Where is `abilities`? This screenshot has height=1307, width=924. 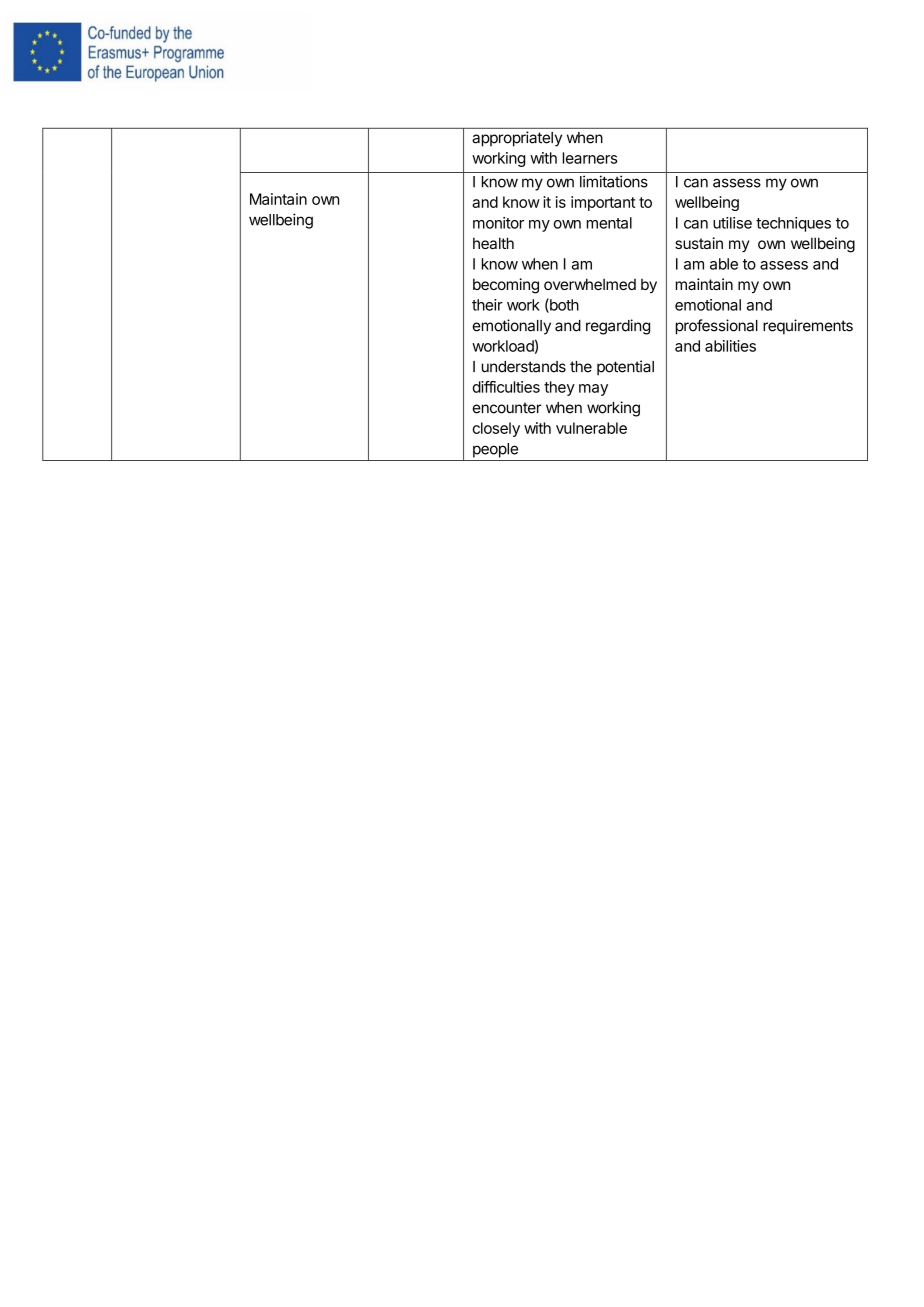
abilities is located at coordinates (730, 346).
